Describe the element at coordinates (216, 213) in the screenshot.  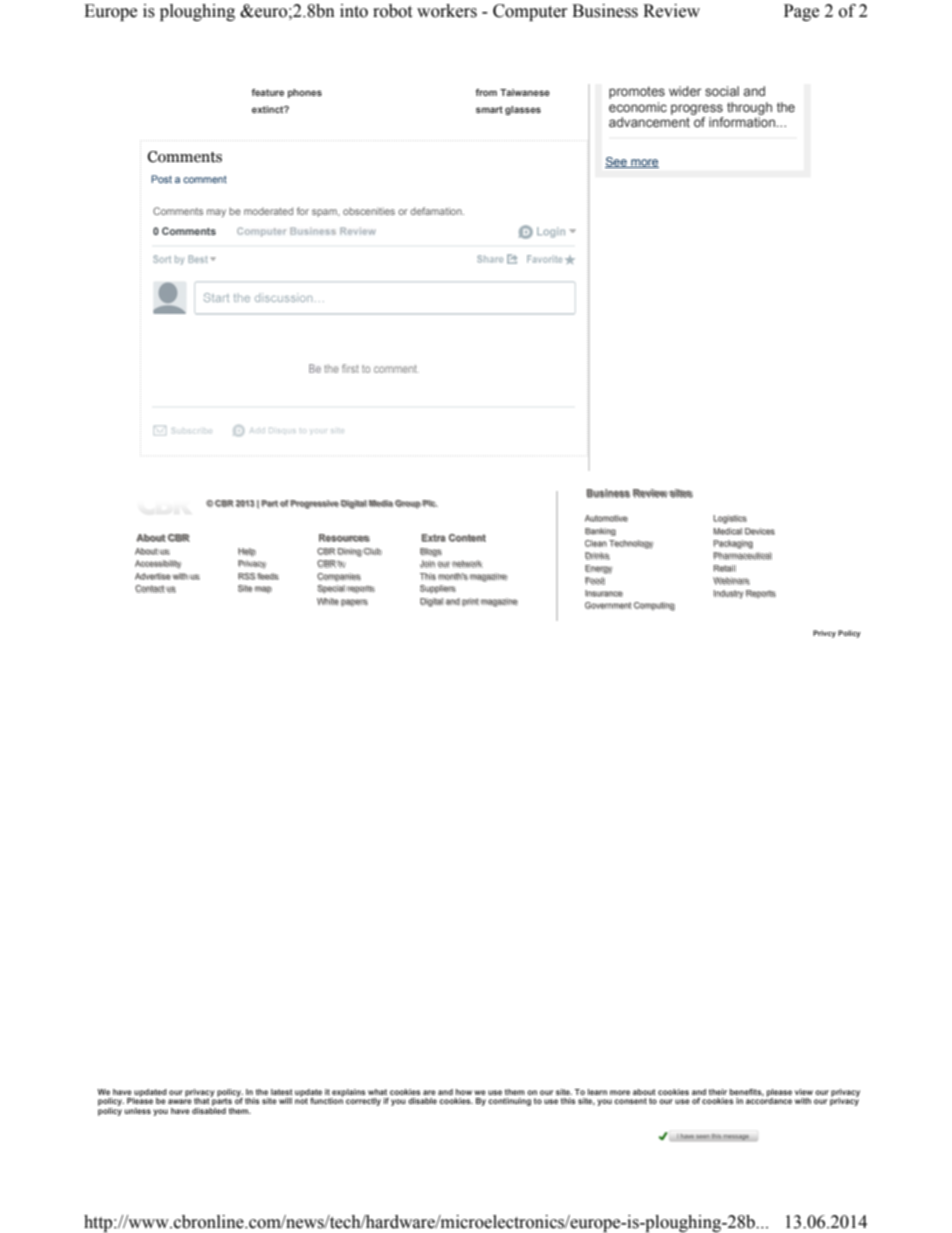
I see `may` at that location.
